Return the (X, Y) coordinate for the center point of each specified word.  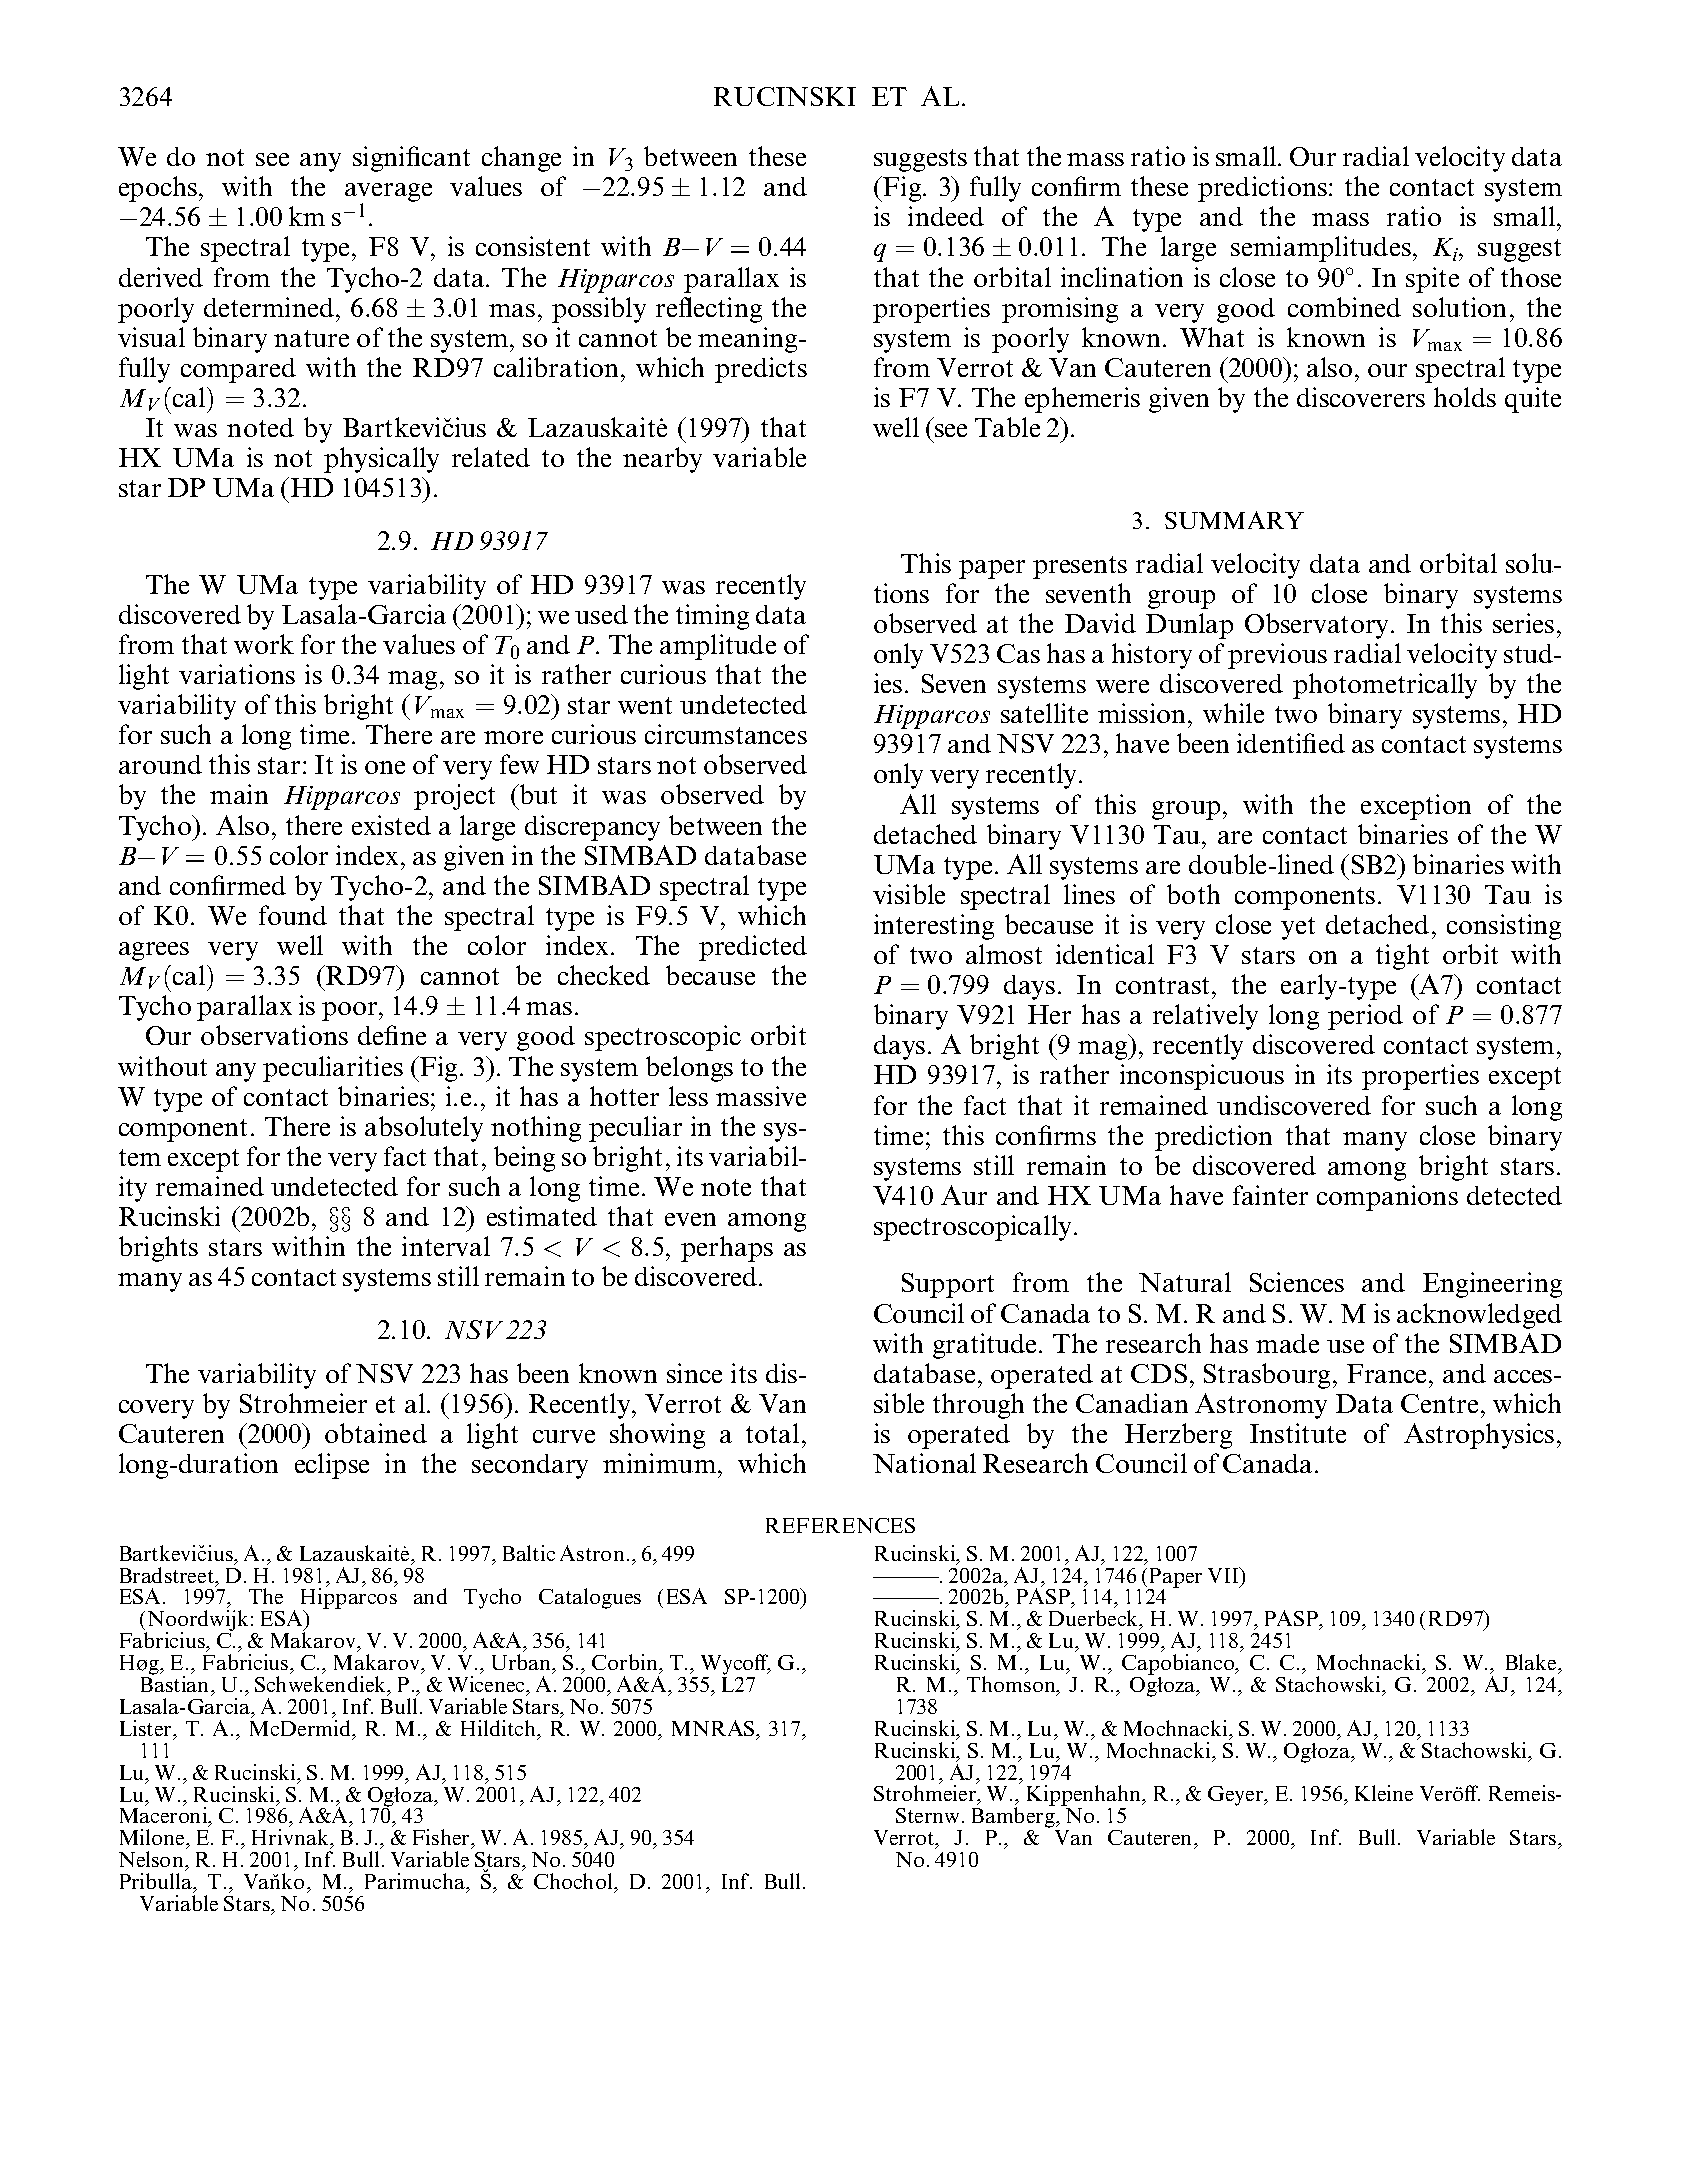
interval (446, 1246)
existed (391, 825)
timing (712, 617)
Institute (1298, 1433)
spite (1432, 280)
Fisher (443, 1839)
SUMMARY (1234, 520)
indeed (946, 216)
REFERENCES (840, 1525)
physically (381, 460)
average (388, 194)
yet (1298, 928)
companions (1387, 1198)
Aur (964, 1195)
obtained (376, 1433)
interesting (934, 927)
